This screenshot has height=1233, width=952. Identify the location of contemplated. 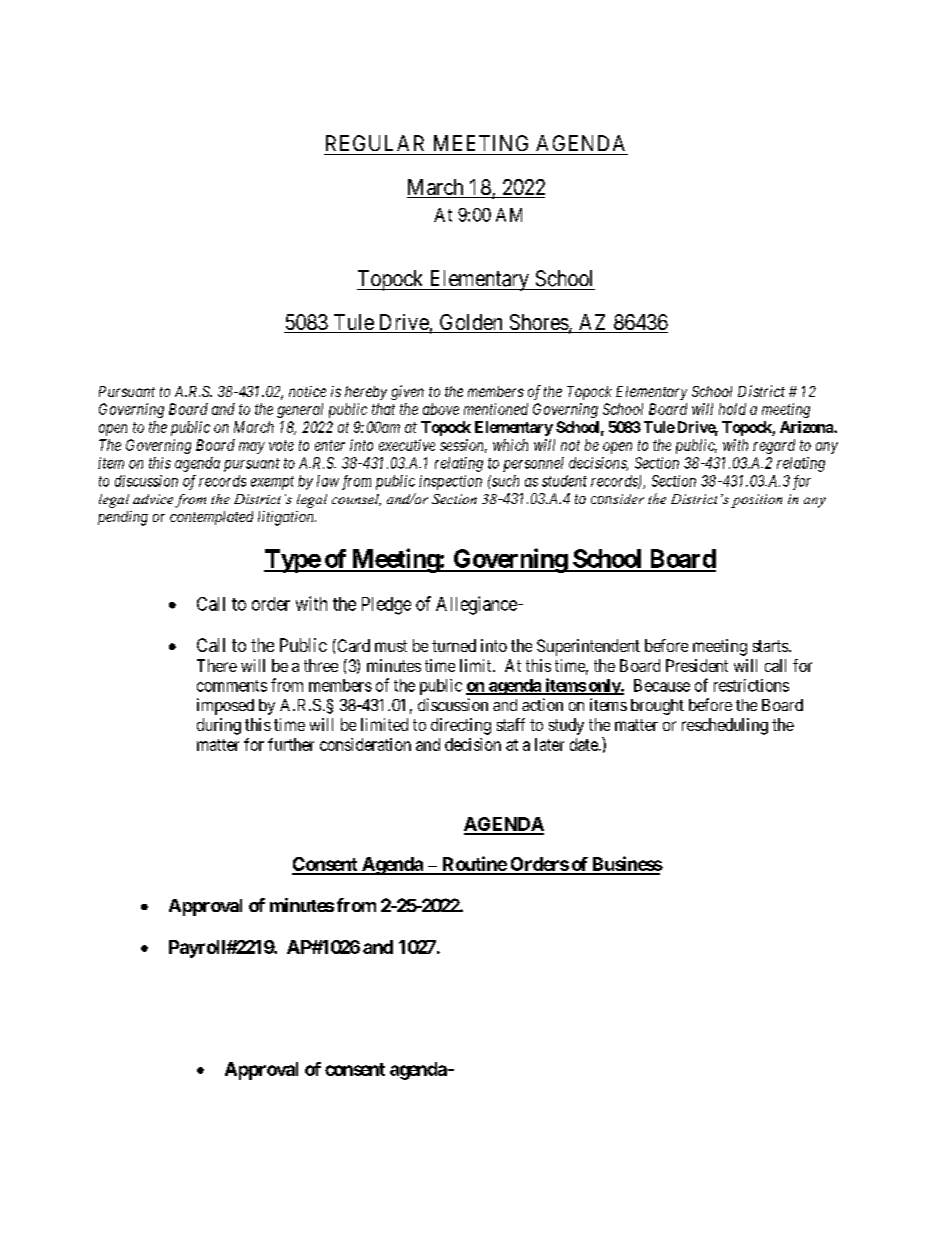
(211, 518).
